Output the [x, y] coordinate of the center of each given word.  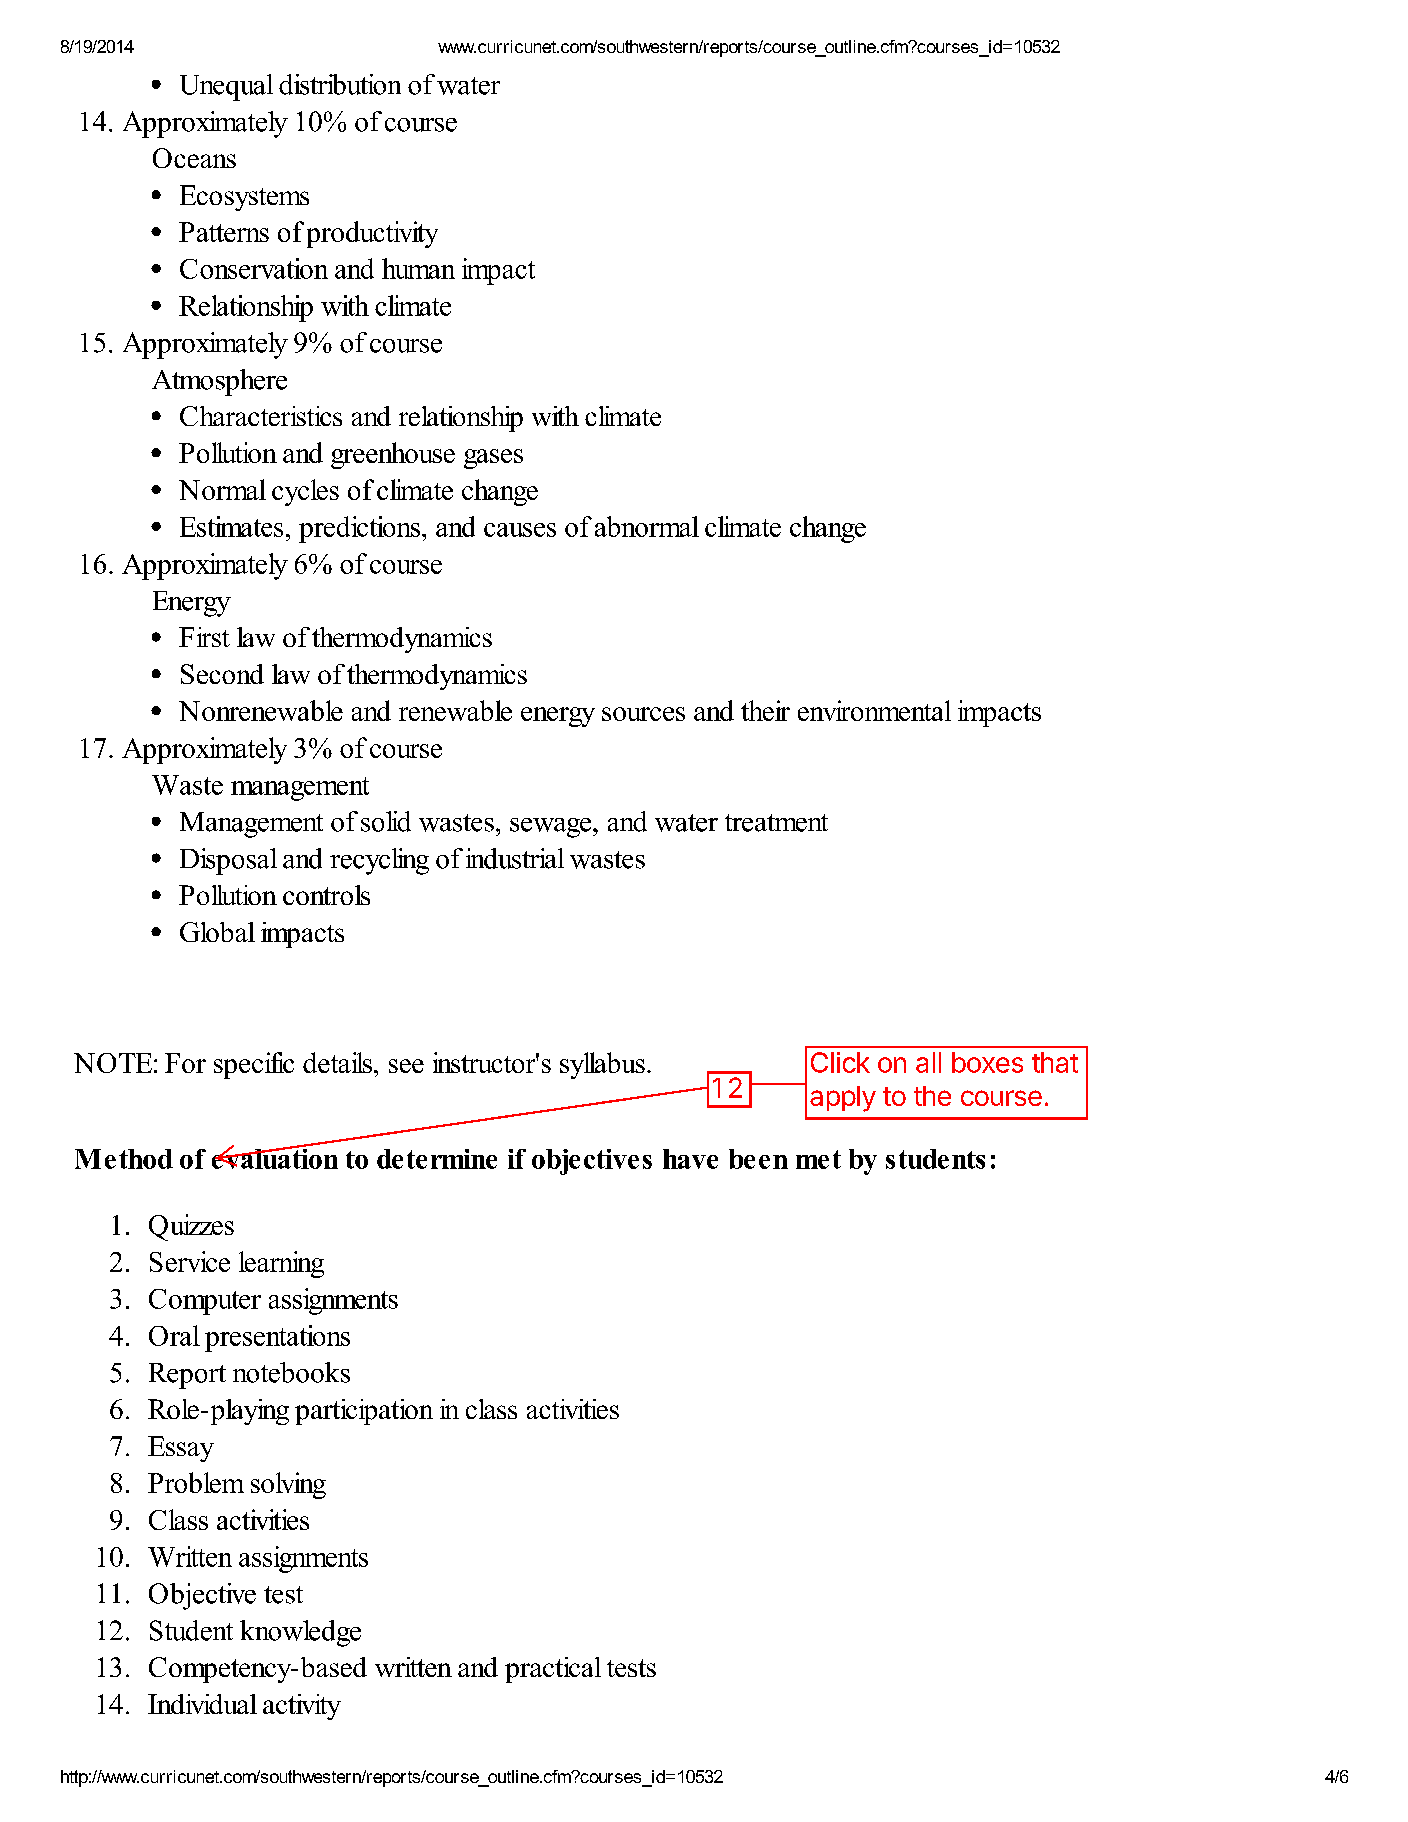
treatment [776, 823]
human [418, 268]
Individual [202, 1704]
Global [217, 932]
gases [493, 459]
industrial [515, 858]
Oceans [194, 158]
